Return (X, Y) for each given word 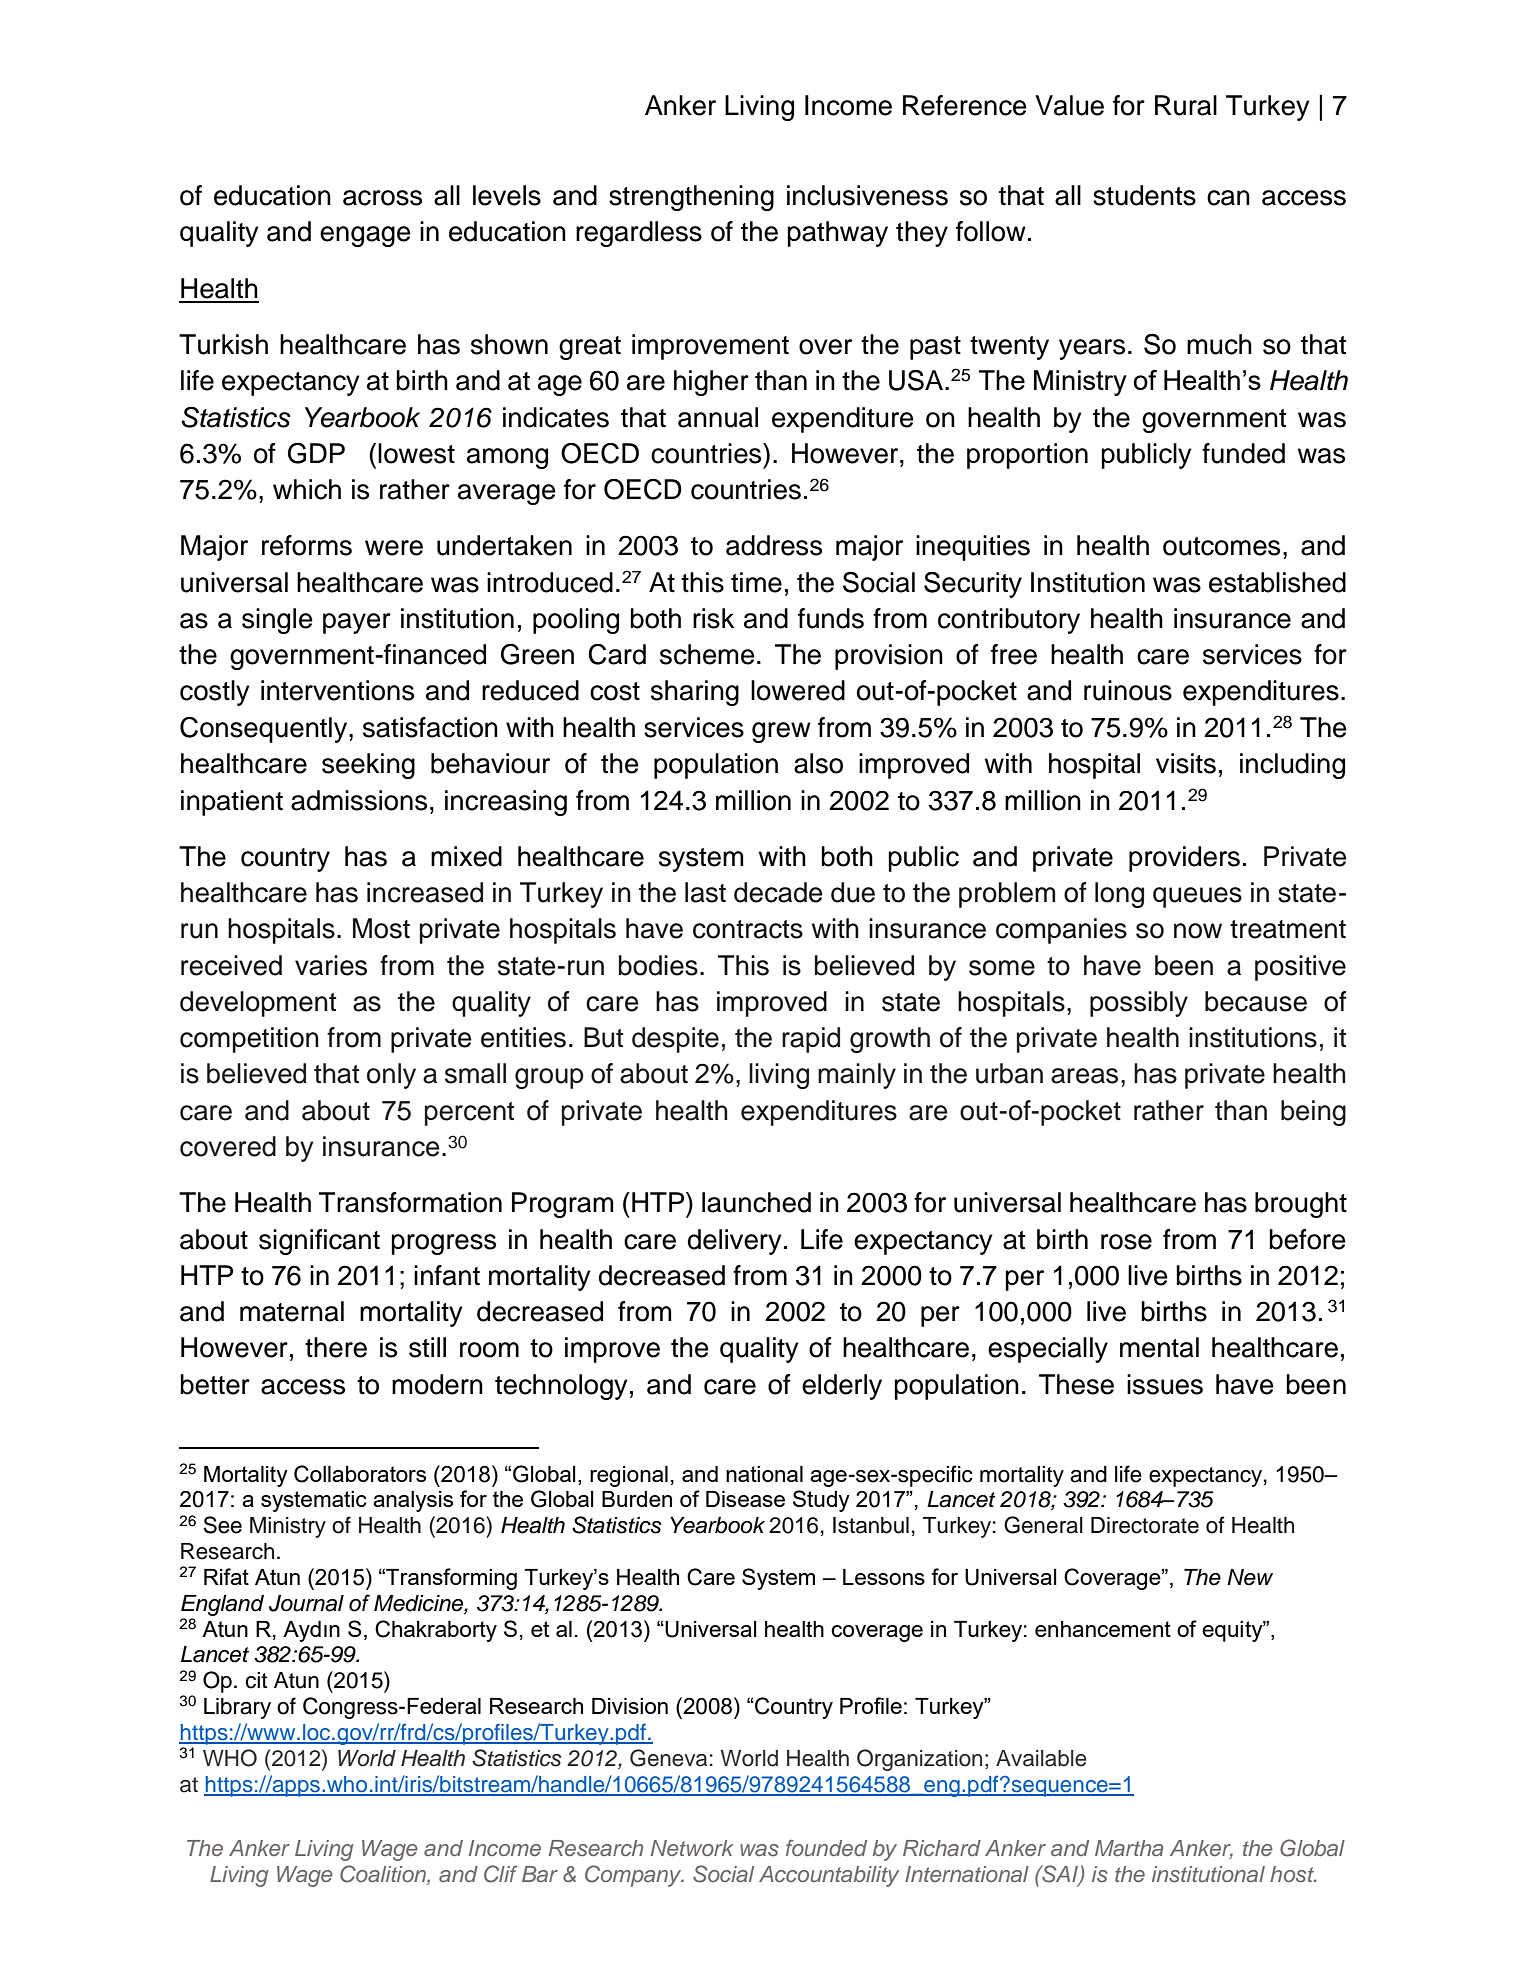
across (382, 198)
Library (237, 1708)
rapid (811, 1040)
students (1144, 195)
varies (331, 965)
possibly (1139, 1004)
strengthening (691, 198)
